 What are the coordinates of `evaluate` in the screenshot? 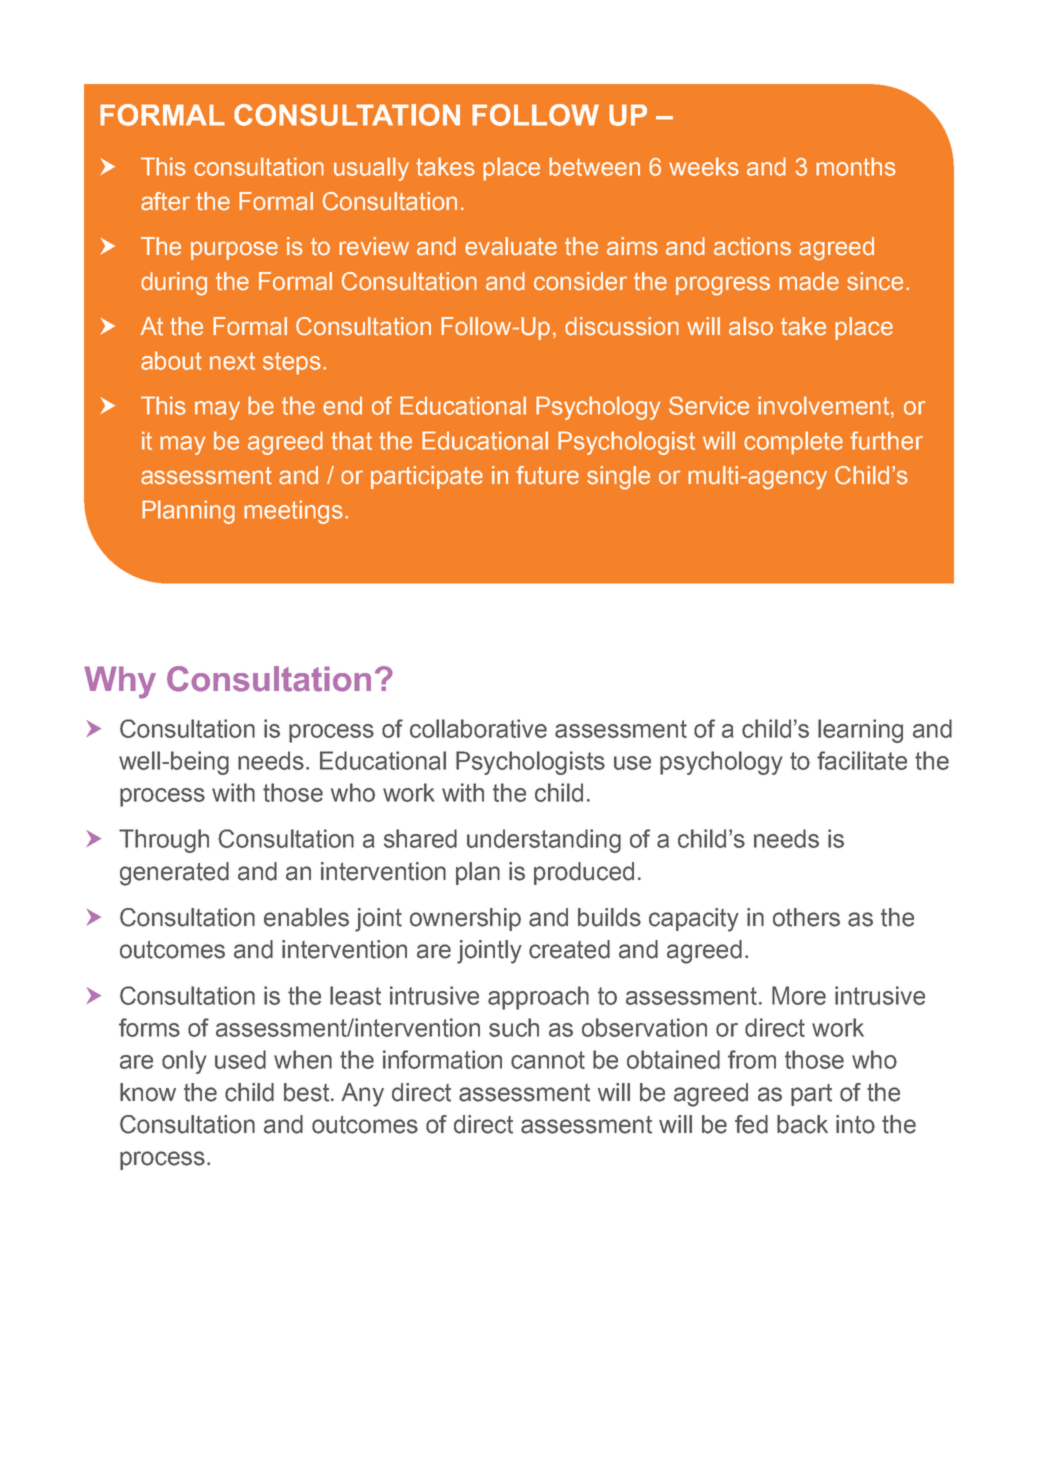 It's located at (511, 246).
